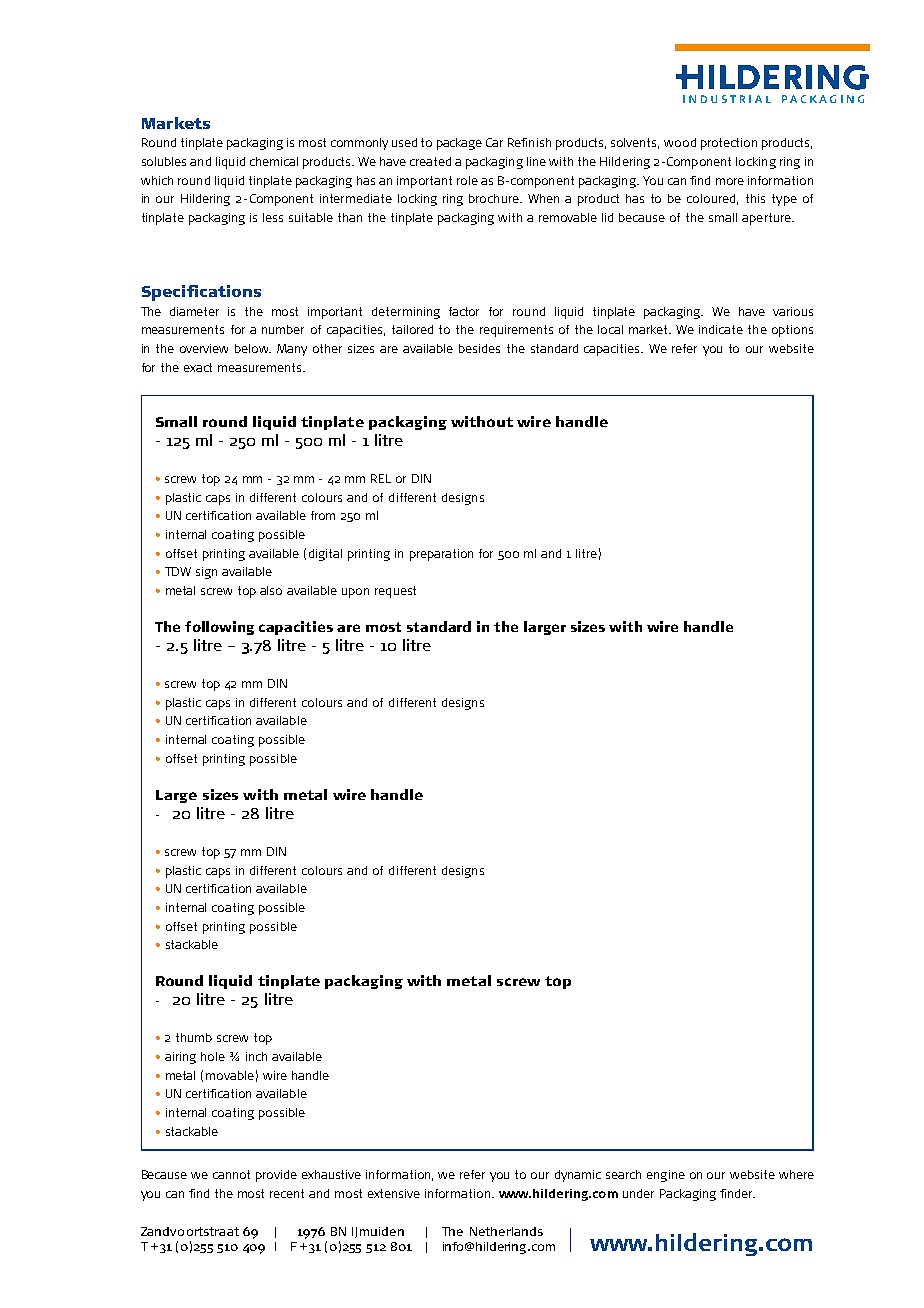  Describe the element at coordinates (666, 1176) in the screenshot. I see `engine` at that location.
